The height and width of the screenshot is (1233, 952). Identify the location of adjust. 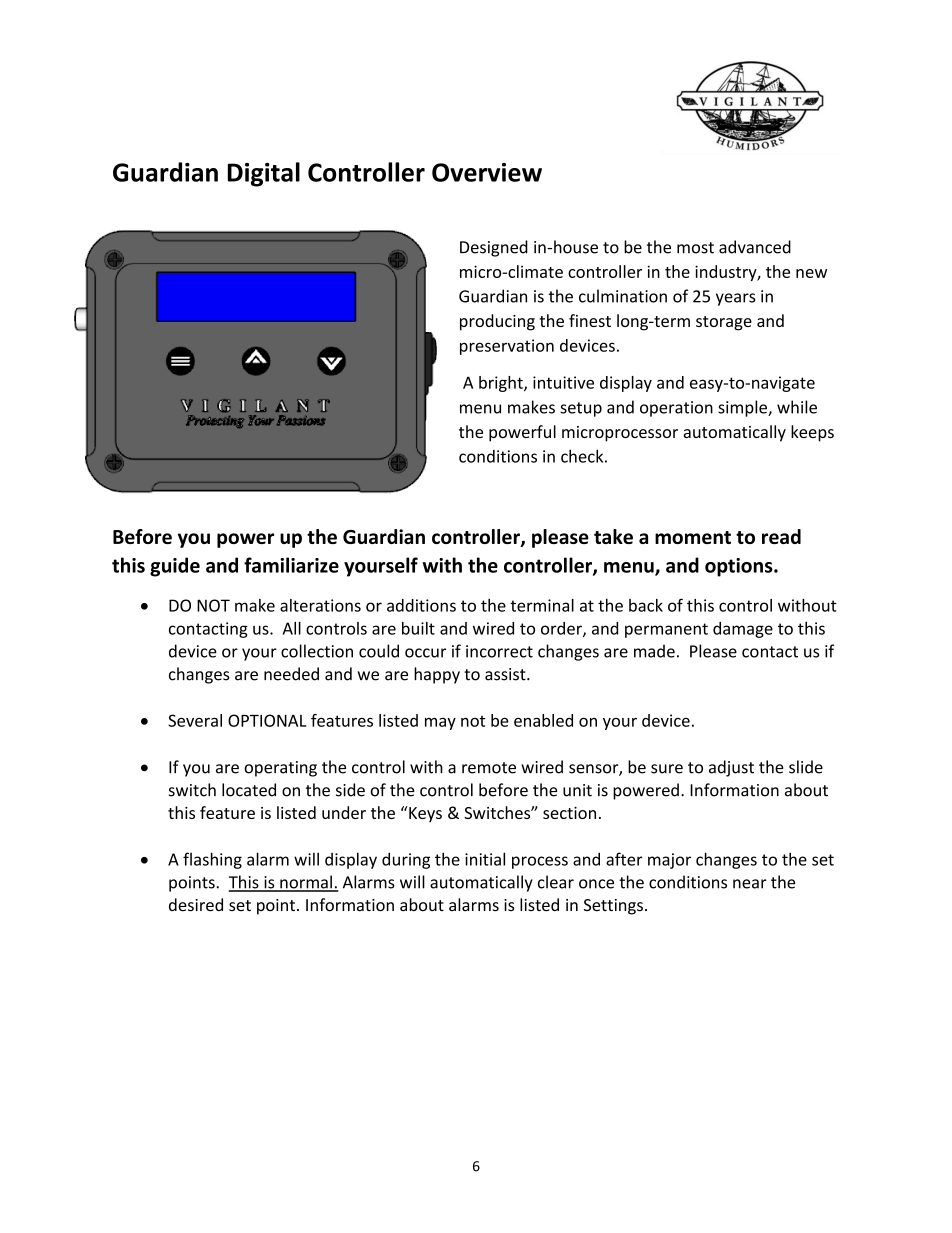
(731, 768).
